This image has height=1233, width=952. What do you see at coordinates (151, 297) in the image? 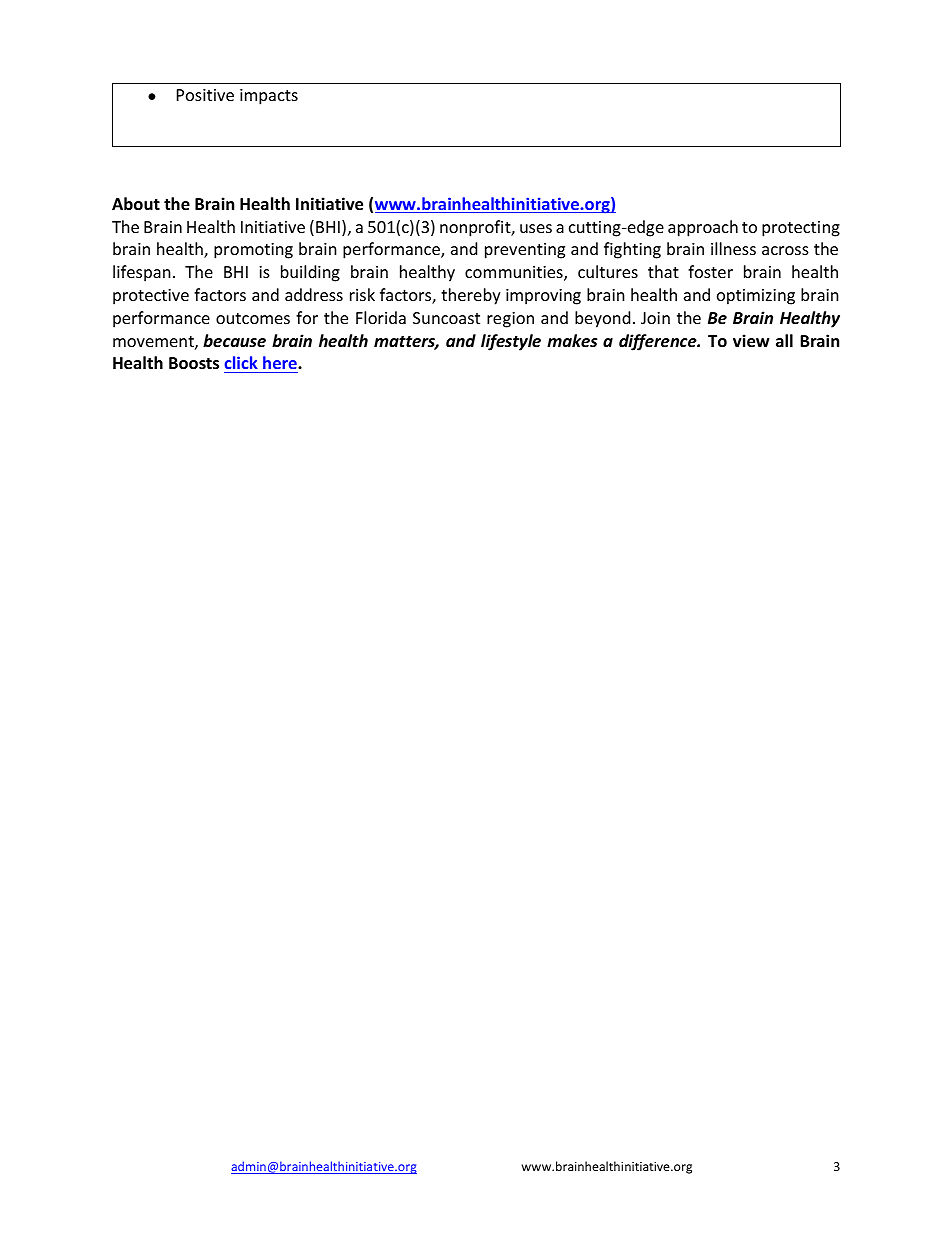
I see `protective` at bounding box center [151, 297].
